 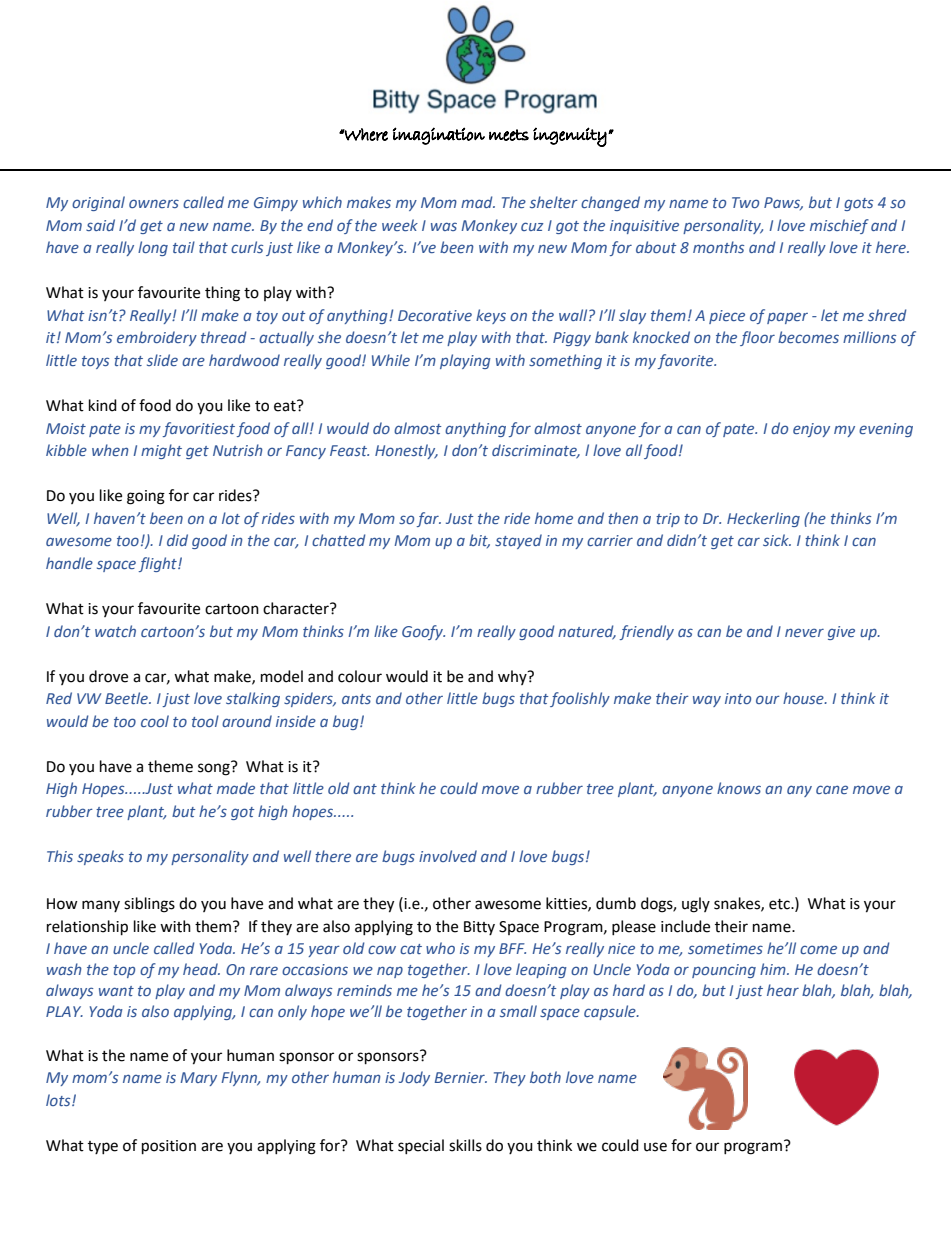 I want to click on involved, so click(x=448, y=856).
